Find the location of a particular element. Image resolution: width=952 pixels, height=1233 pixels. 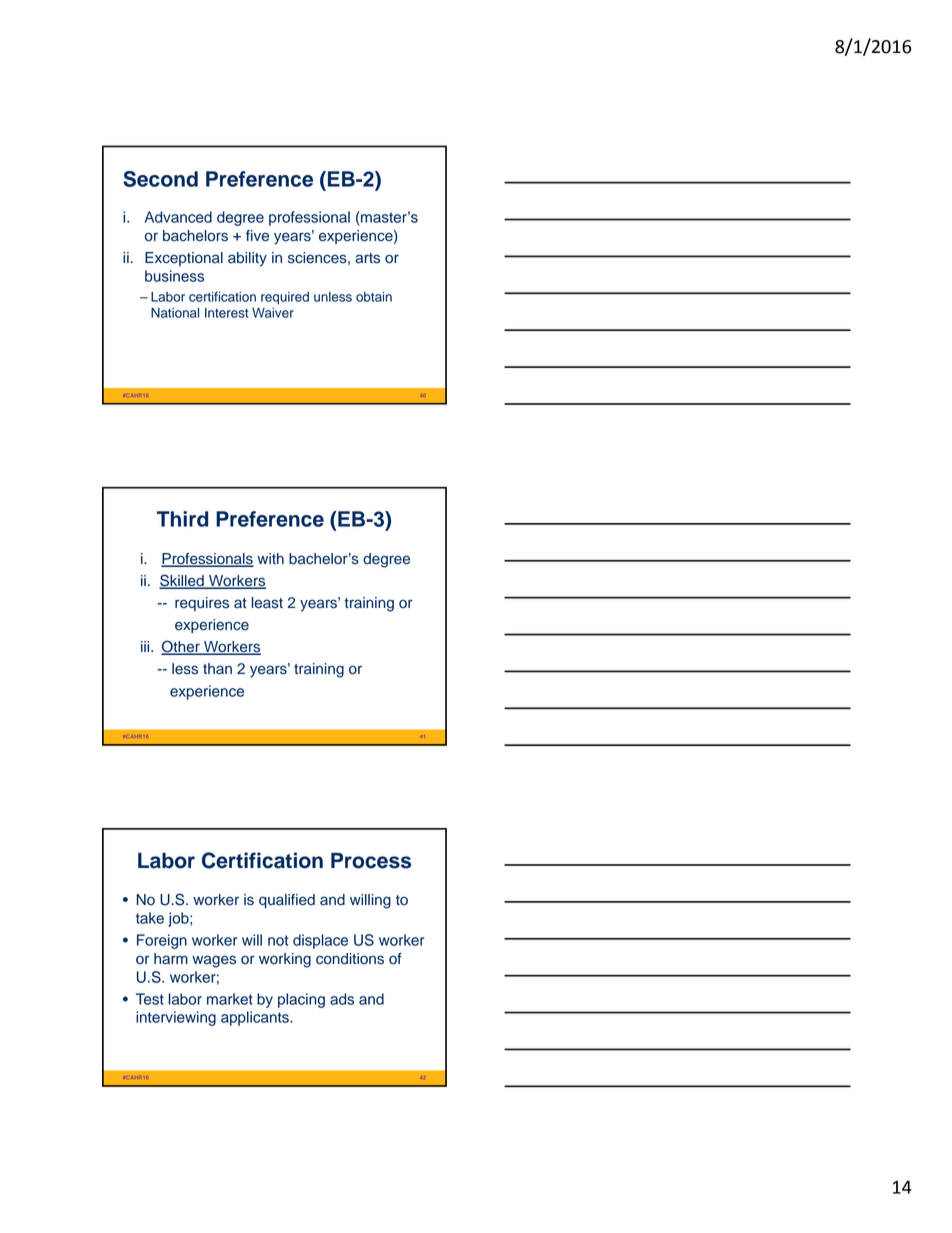

Other is located at coordinates (181, 647).
